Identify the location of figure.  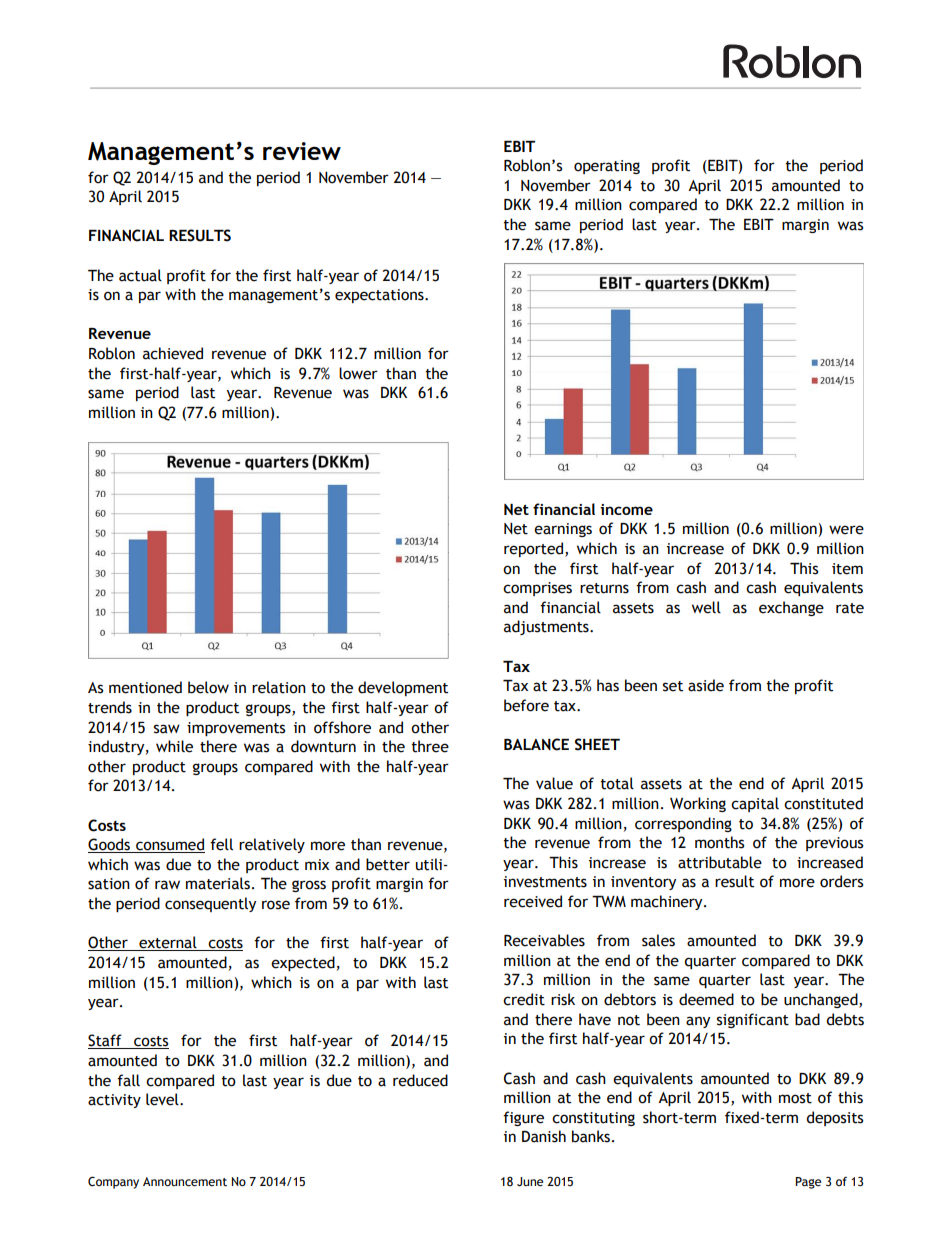
(523, 1118).
